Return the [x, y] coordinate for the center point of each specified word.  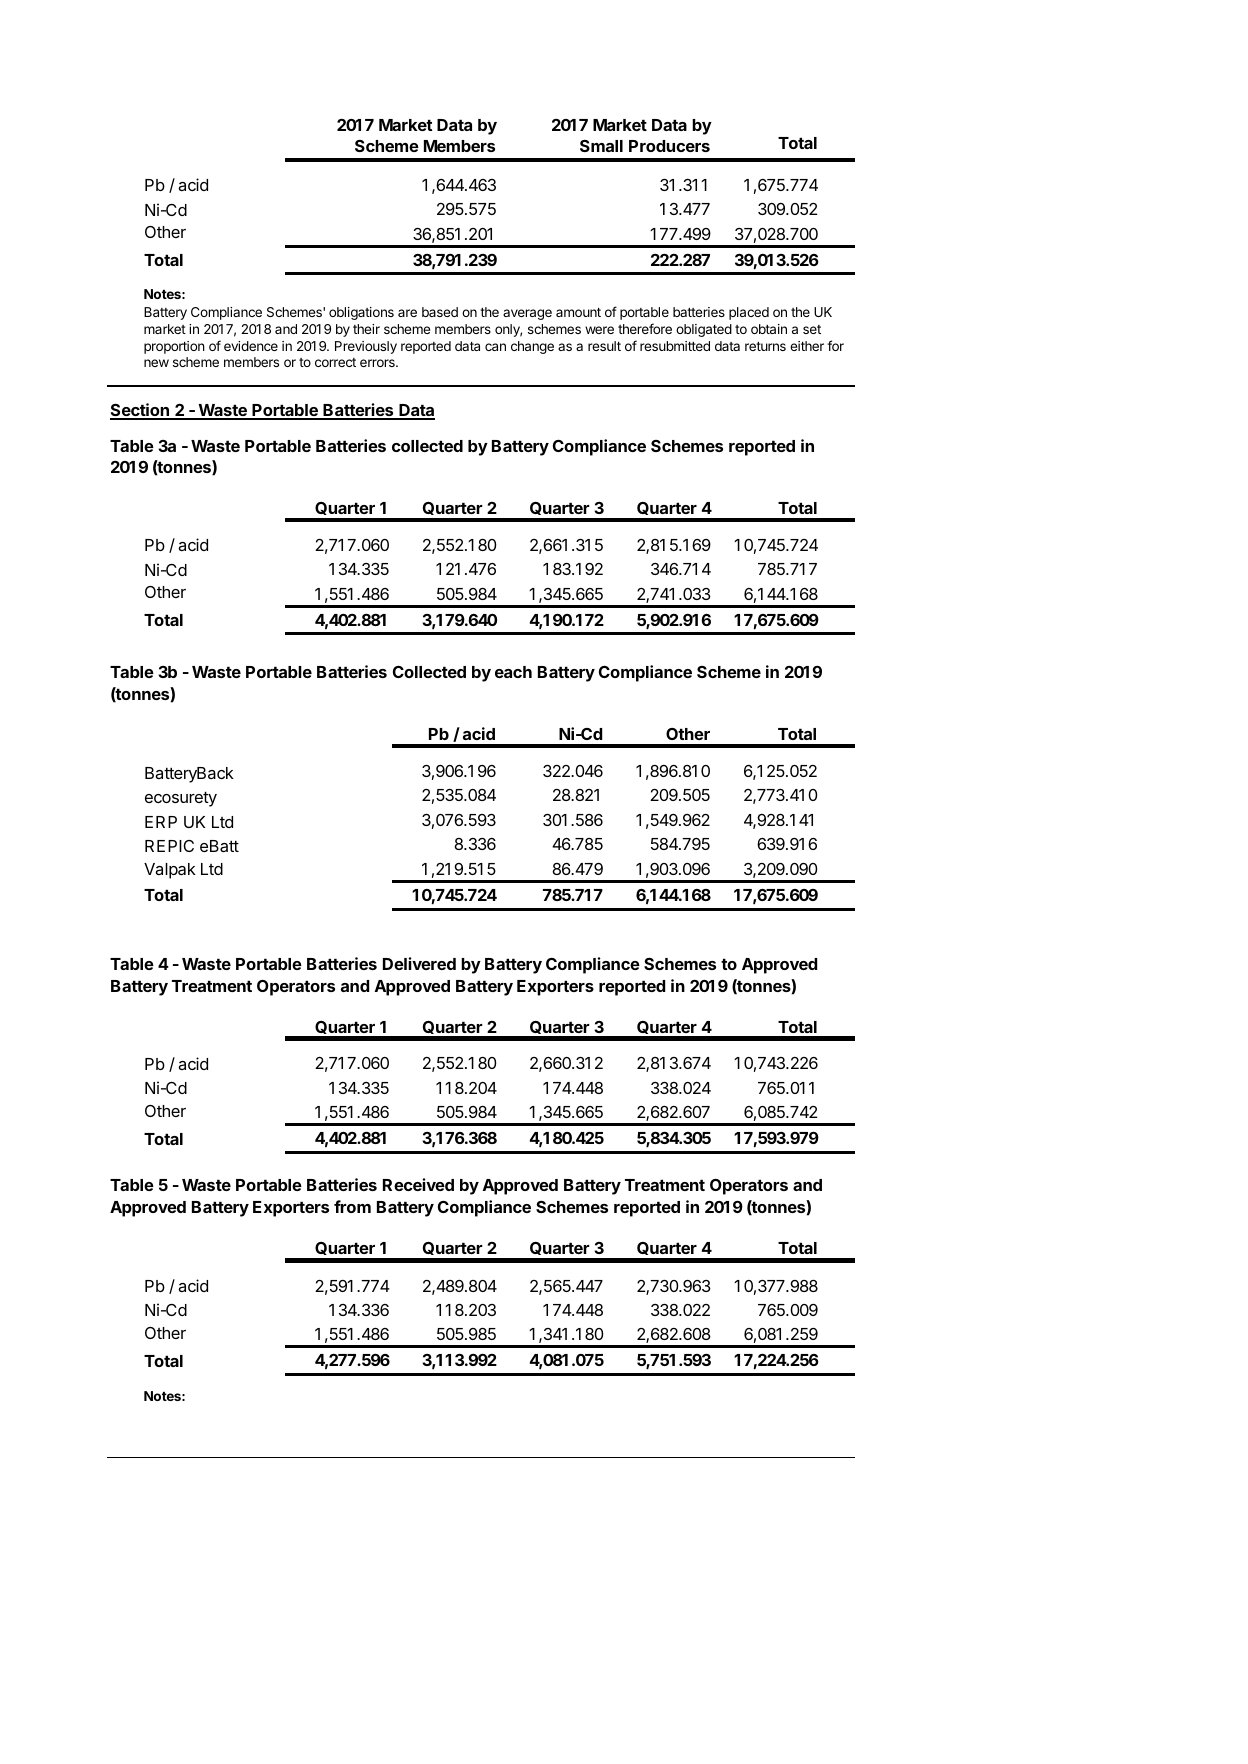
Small [601, 146]
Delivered [419, 963]
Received [418, 1184]
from [352, 1206]
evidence [251, 346]
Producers [669, 146]
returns [765, 346]
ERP [161, 822]
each [513, 672]
